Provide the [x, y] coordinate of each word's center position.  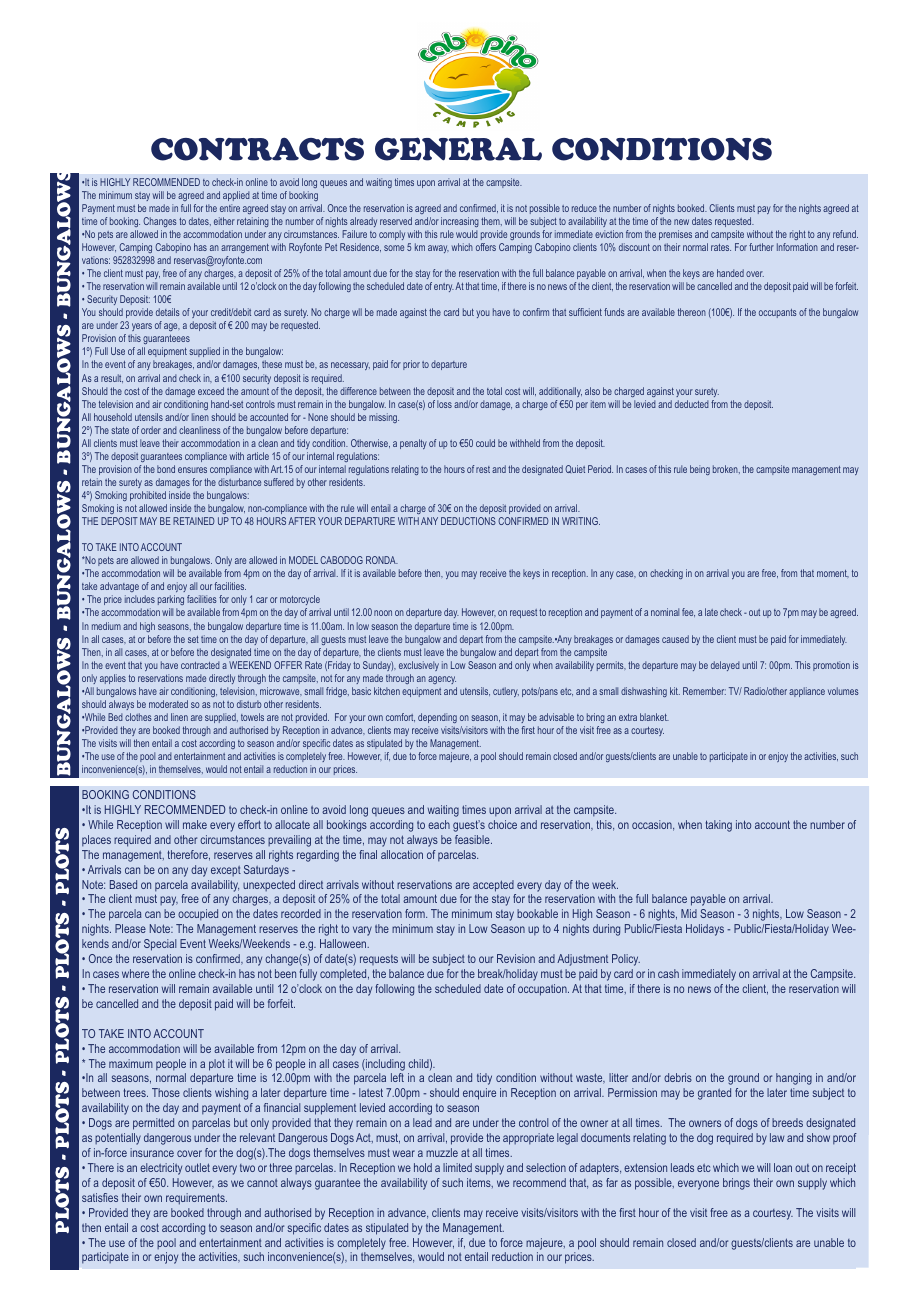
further [761, 247]
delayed [725, 666]
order [151, 430]
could [485, 443]
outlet [197, 1167]
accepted [493, 886]
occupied [198, 914]
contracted [200, 665]
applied [236, 196]
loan [783, 1167]
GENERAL [458, 149]
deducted [692, 404]
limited [457, 1167]
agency [442, 680]
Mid [689, 913]
